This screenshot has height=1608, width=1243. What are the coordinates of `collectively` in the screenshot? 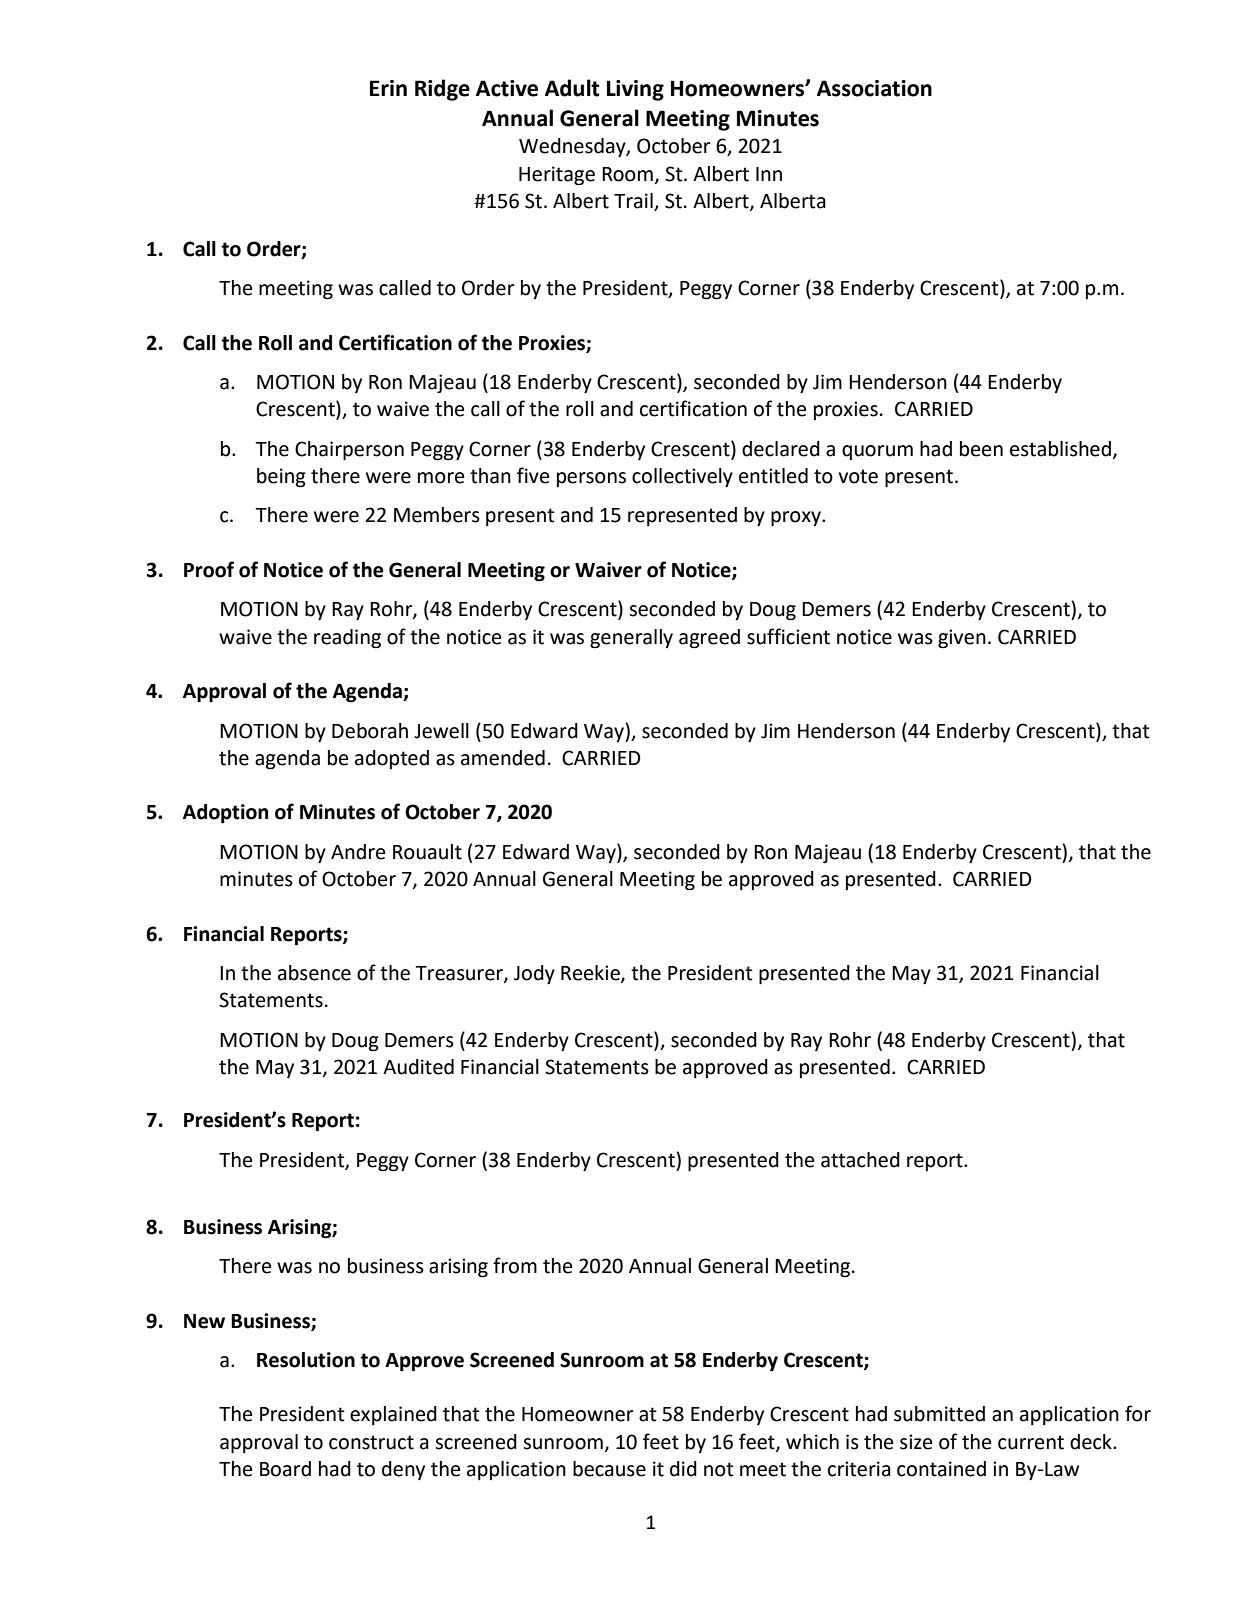 It's located at (682, 478).
